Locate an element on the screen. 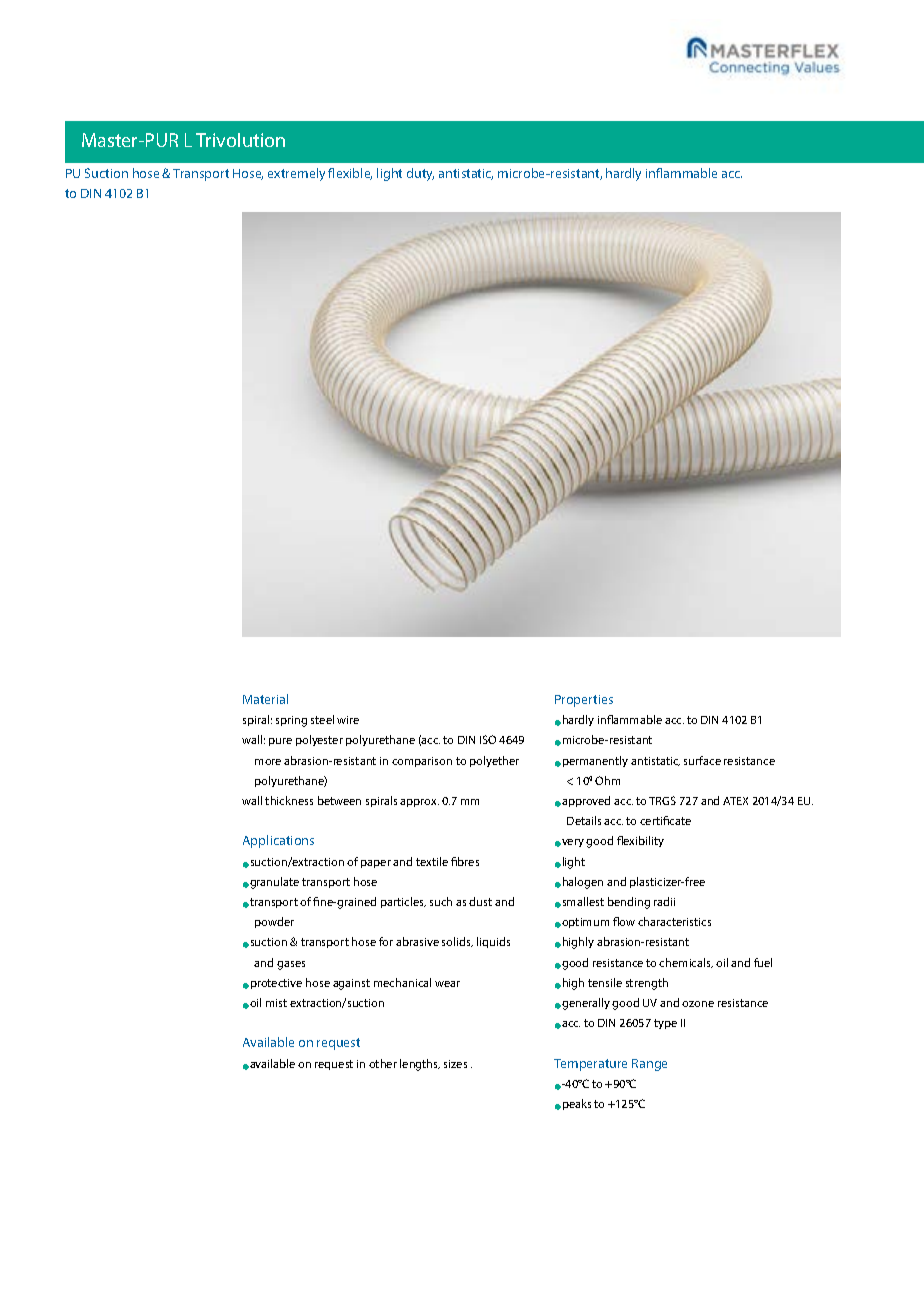 The height and width of the screenshot is (1308, 924). polyester is located at coordinates (319, 740).
